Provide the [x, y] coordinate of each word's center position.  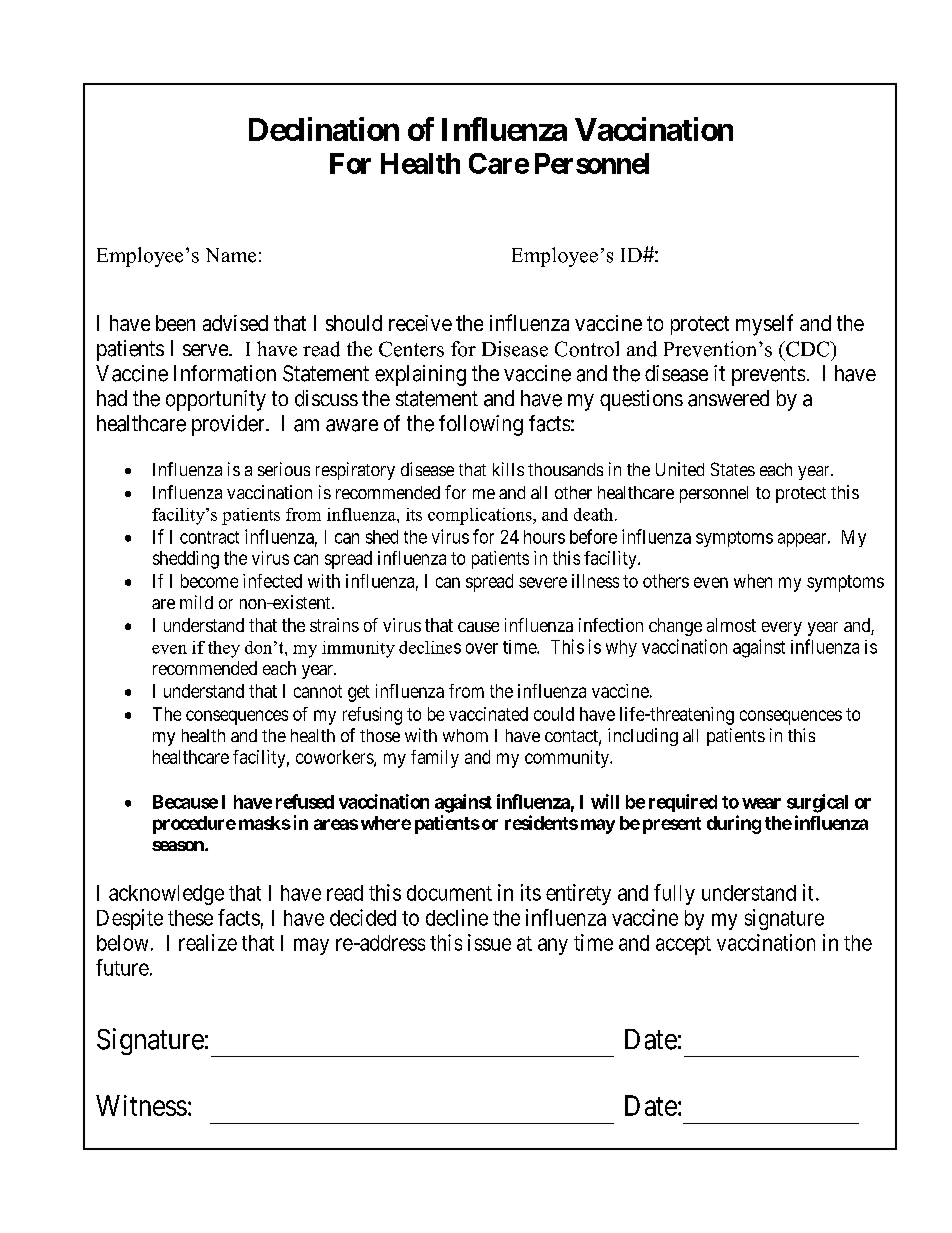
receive [420, 323]
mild [196, 602]
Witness [141, 1105]
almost [731, 625]
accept [683, 945]
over [482, 648]
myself [764, 325]
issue [489, 942]
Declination [324, 129]
